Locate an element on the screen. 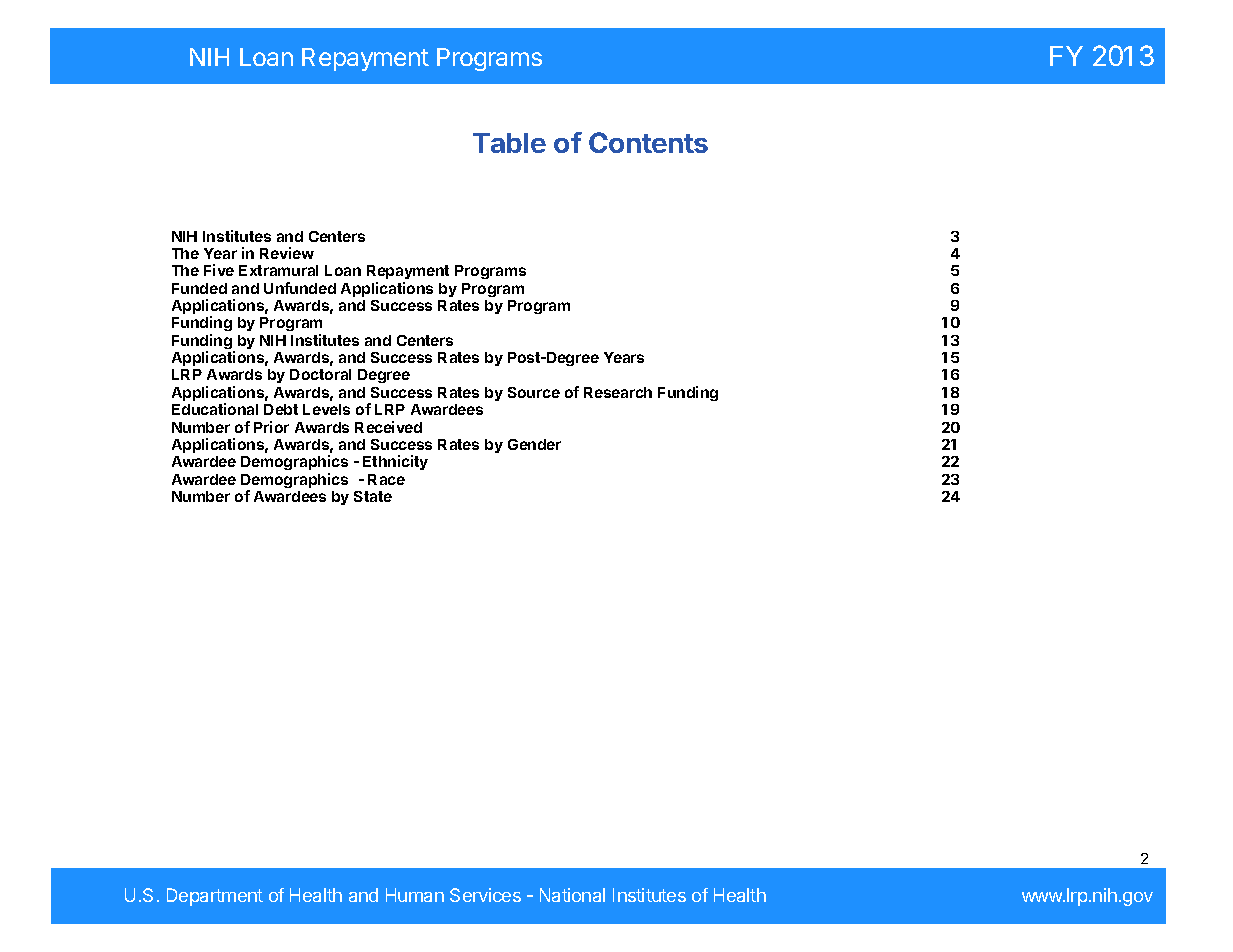  Doctoral is located at coordinates (320, 374).
